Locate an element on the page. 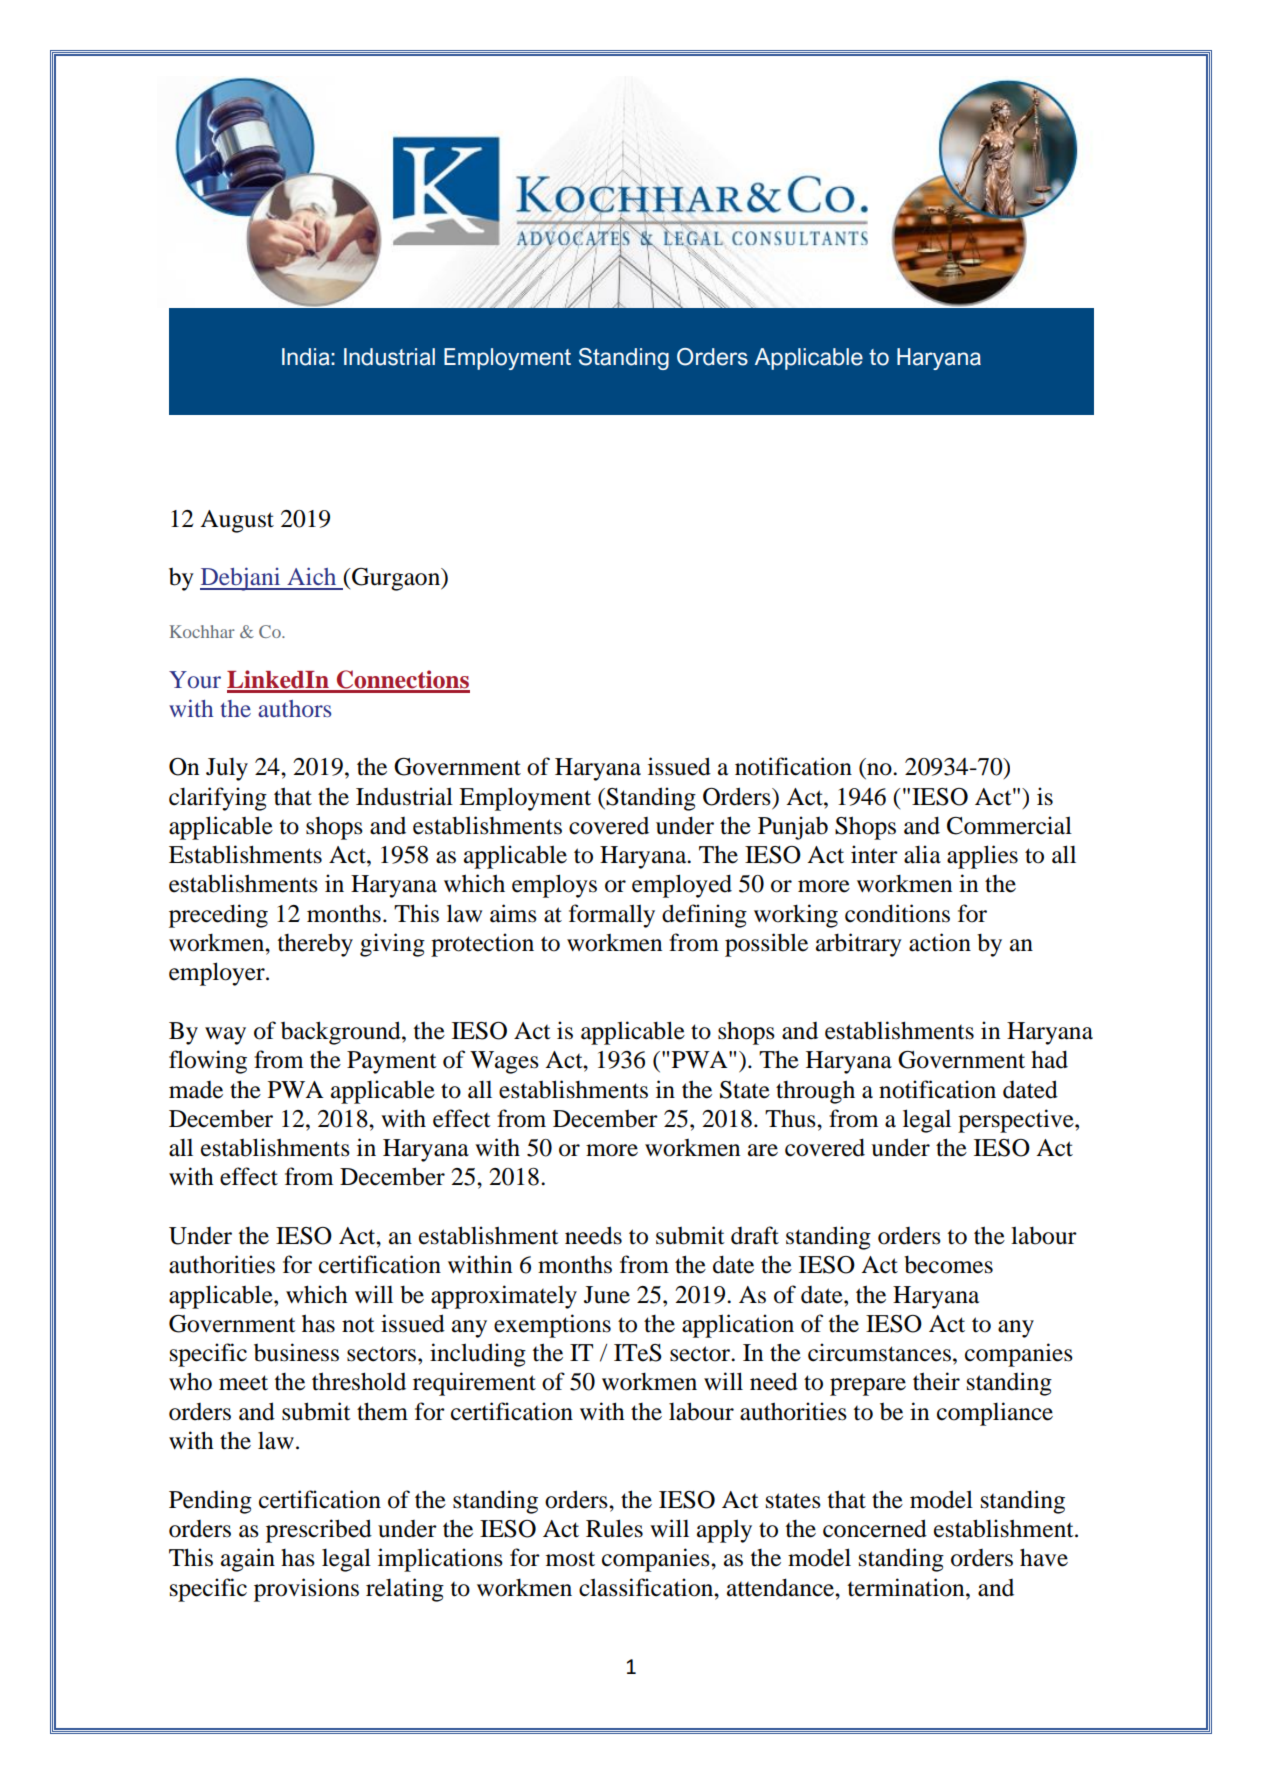 Image resolution: width=1262 pixels, height=1784 pixels. Rules is located at coordinates (614, 1528).
